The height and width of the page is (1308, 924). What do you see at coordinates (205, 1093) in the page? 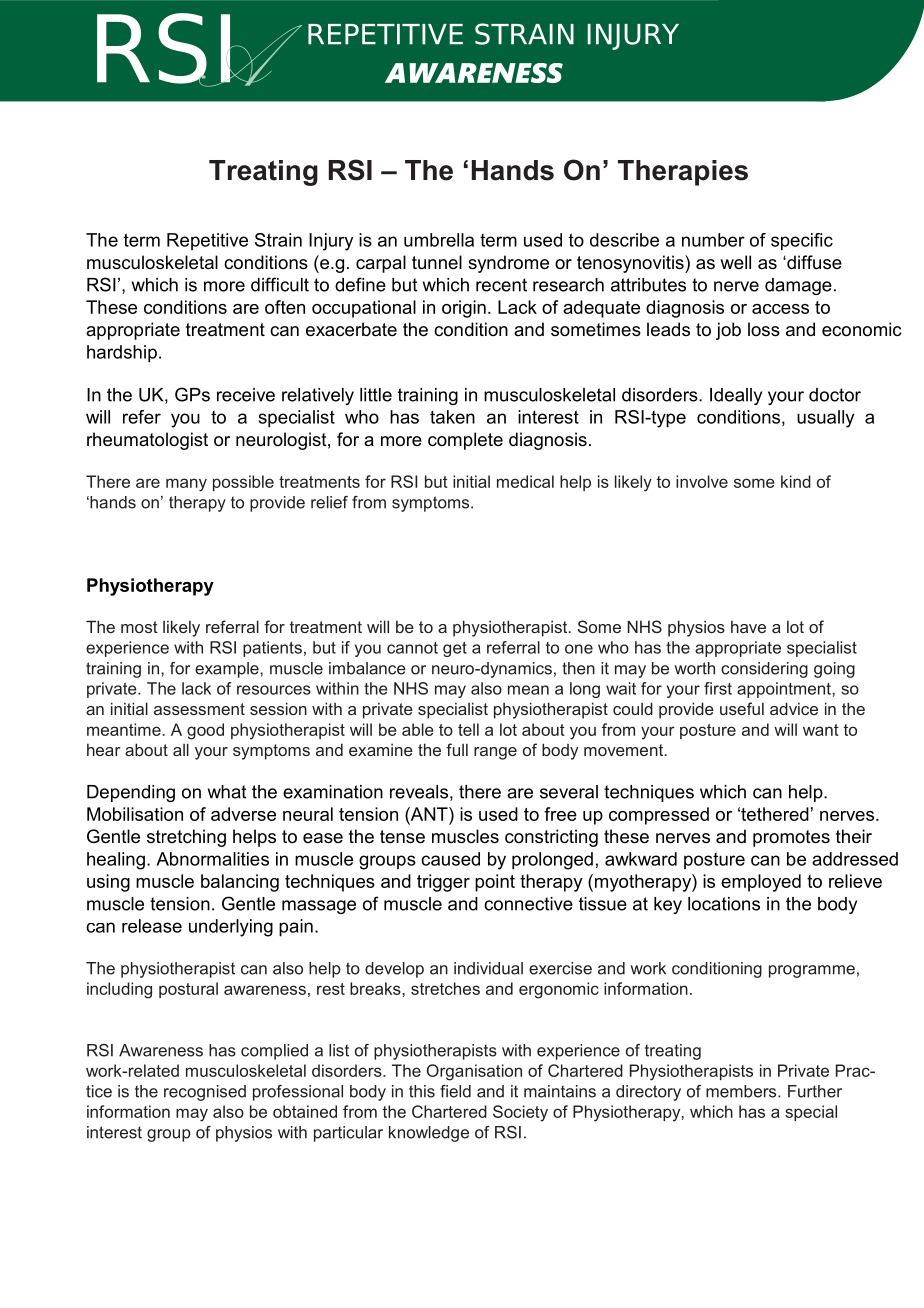
I see `recognised` at bounding box center [205, 1093].
